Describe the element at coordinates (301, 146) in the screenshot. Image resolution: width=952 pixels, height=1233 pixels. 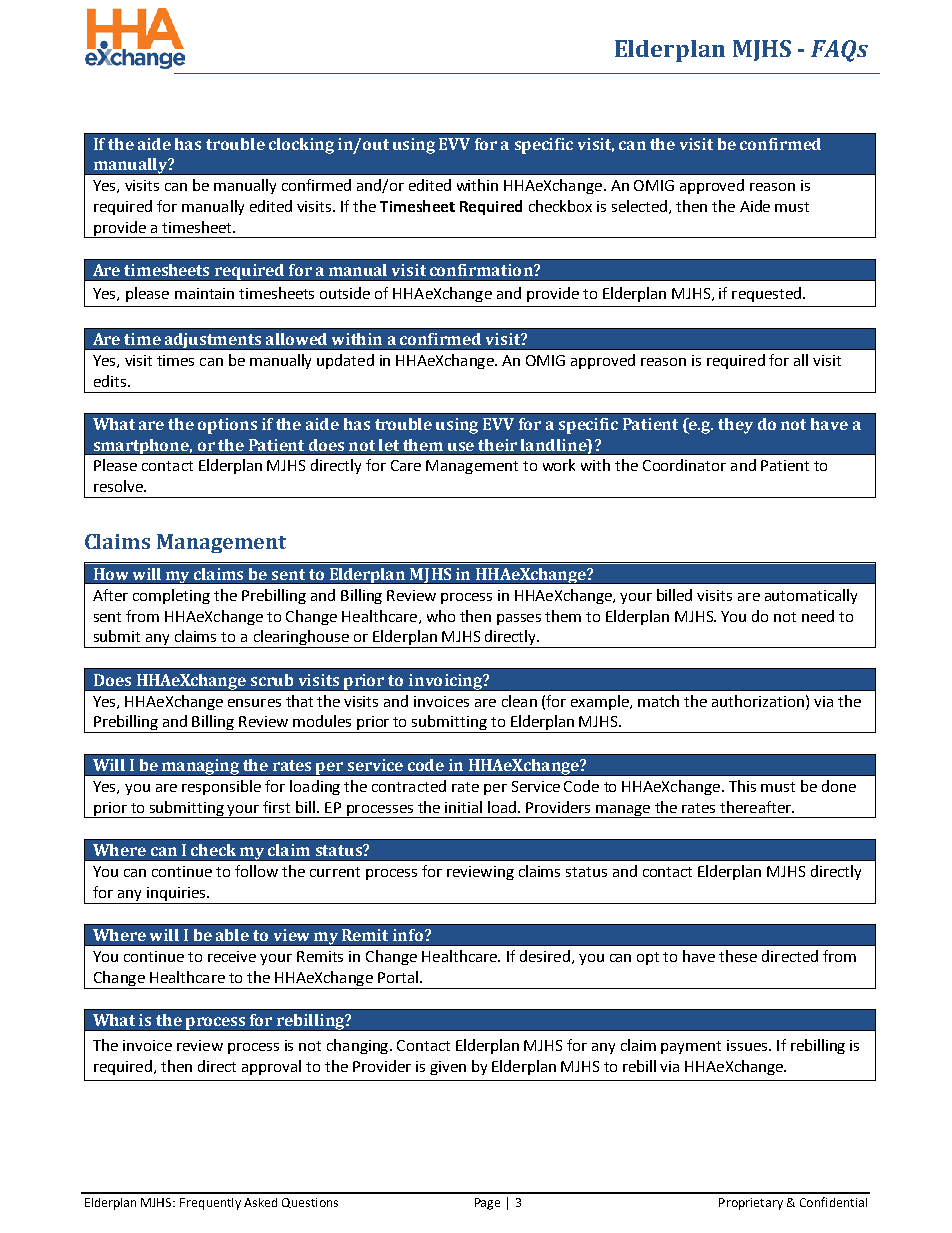
I see `clocking` at that location.
